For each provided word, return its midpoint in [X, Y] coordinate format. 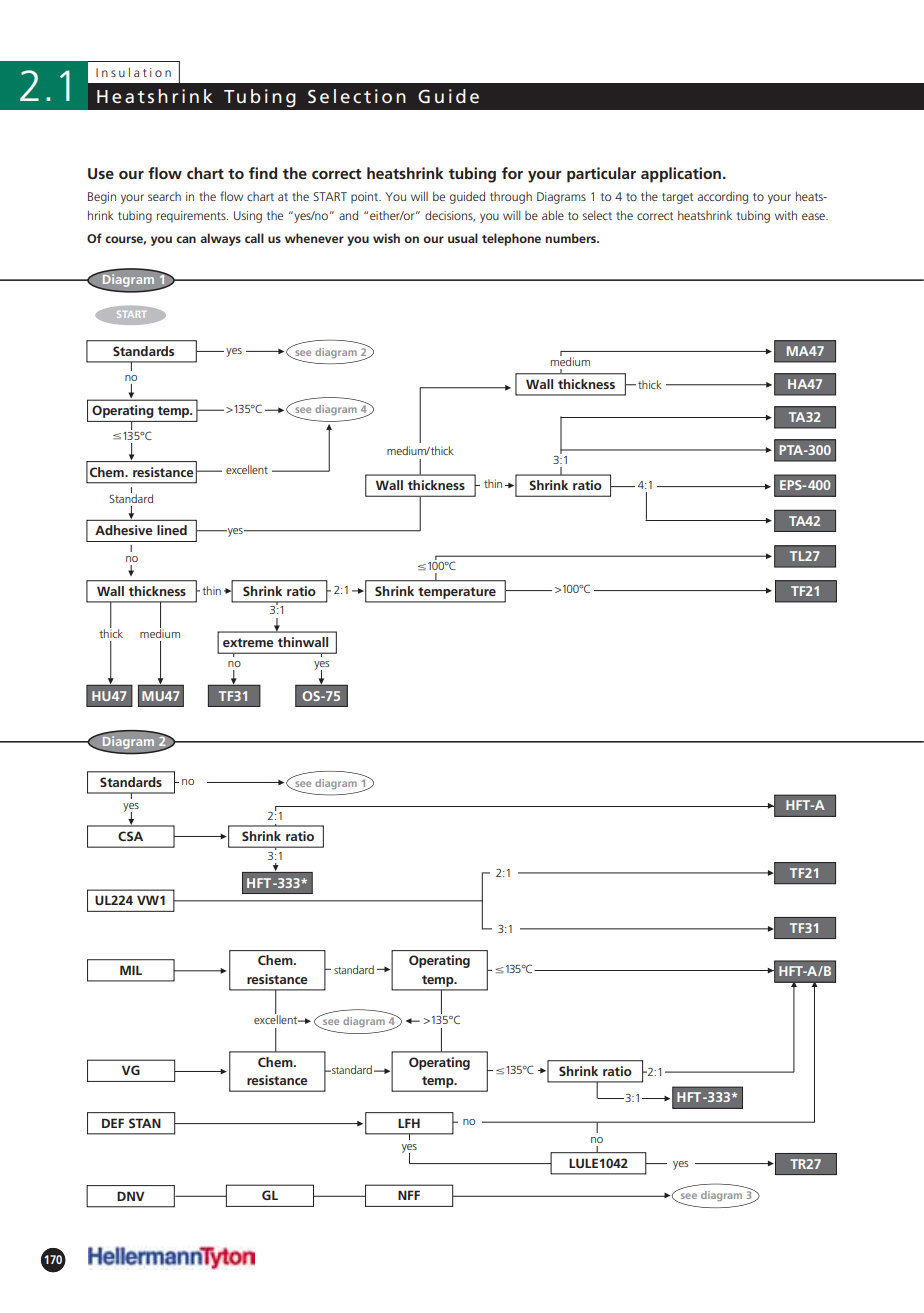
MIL [131, 970]
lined [172, 530]
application [681, 175]
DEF [113, 1123]
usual [463, 238]
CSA [130, 836]
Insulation [133, 72]
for [512, 173]
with [786, 215]
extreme [248, 642]
